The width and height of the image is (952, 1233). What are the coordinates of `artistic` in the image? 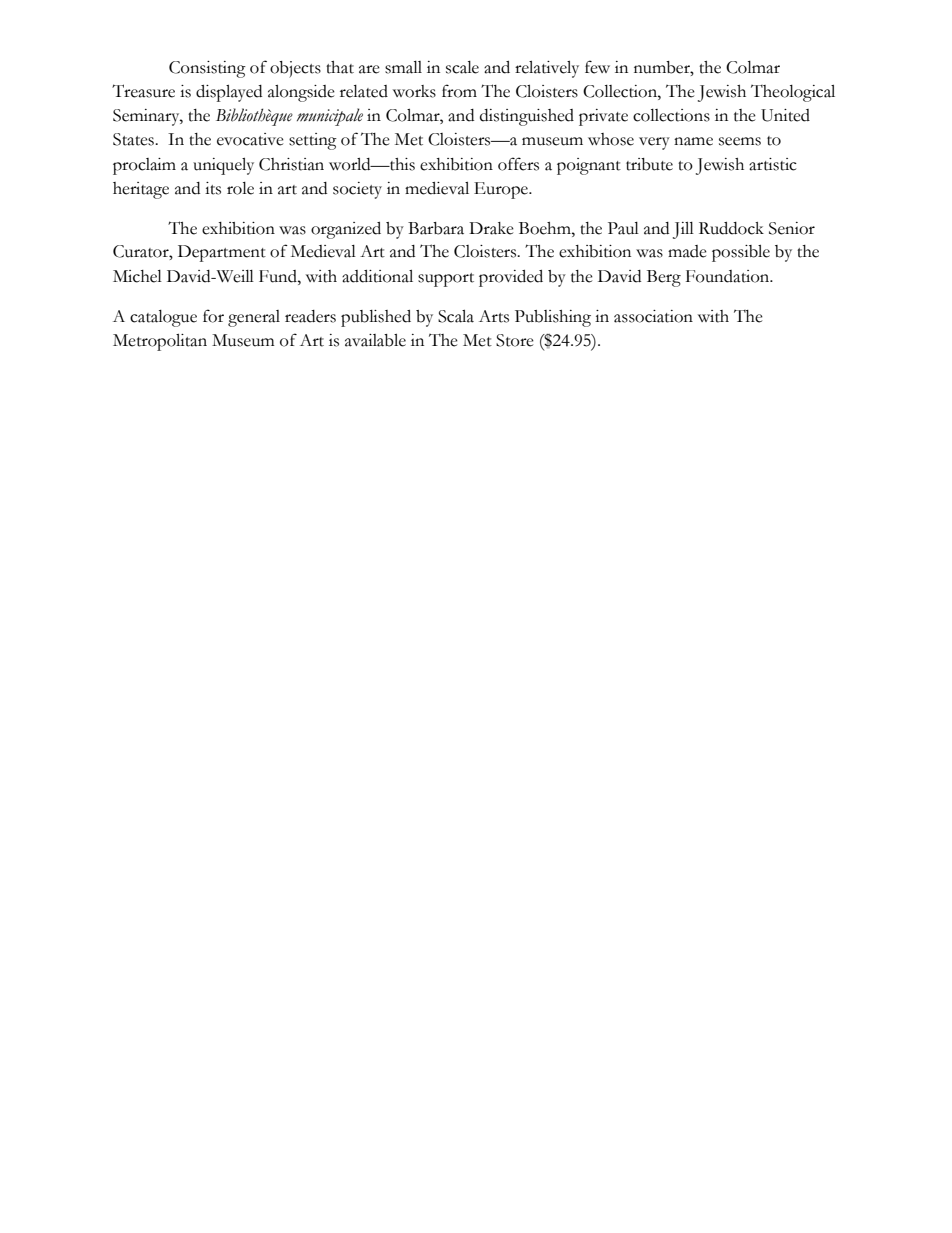 It's located at (773, 164).
